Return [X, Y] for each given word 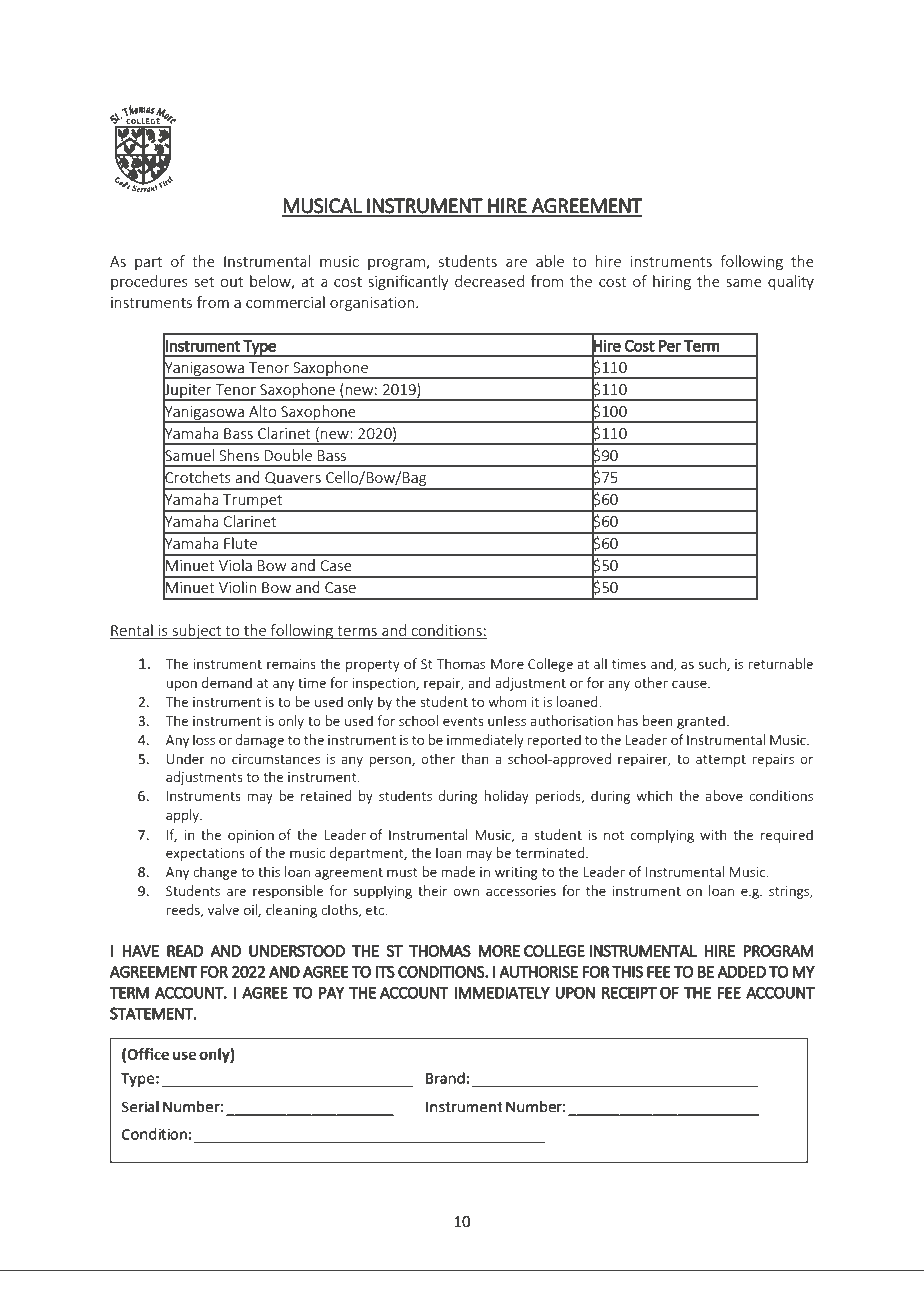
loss [204, 739]
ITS [385, 972]
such [713, 664]
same [744, 283]
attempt [721, 761]
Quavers [293, 478]
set [204, 282]
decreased [489, 281]
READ [185, 951]
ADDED [742, 972]
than [475, 758]
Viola [235, 565]
